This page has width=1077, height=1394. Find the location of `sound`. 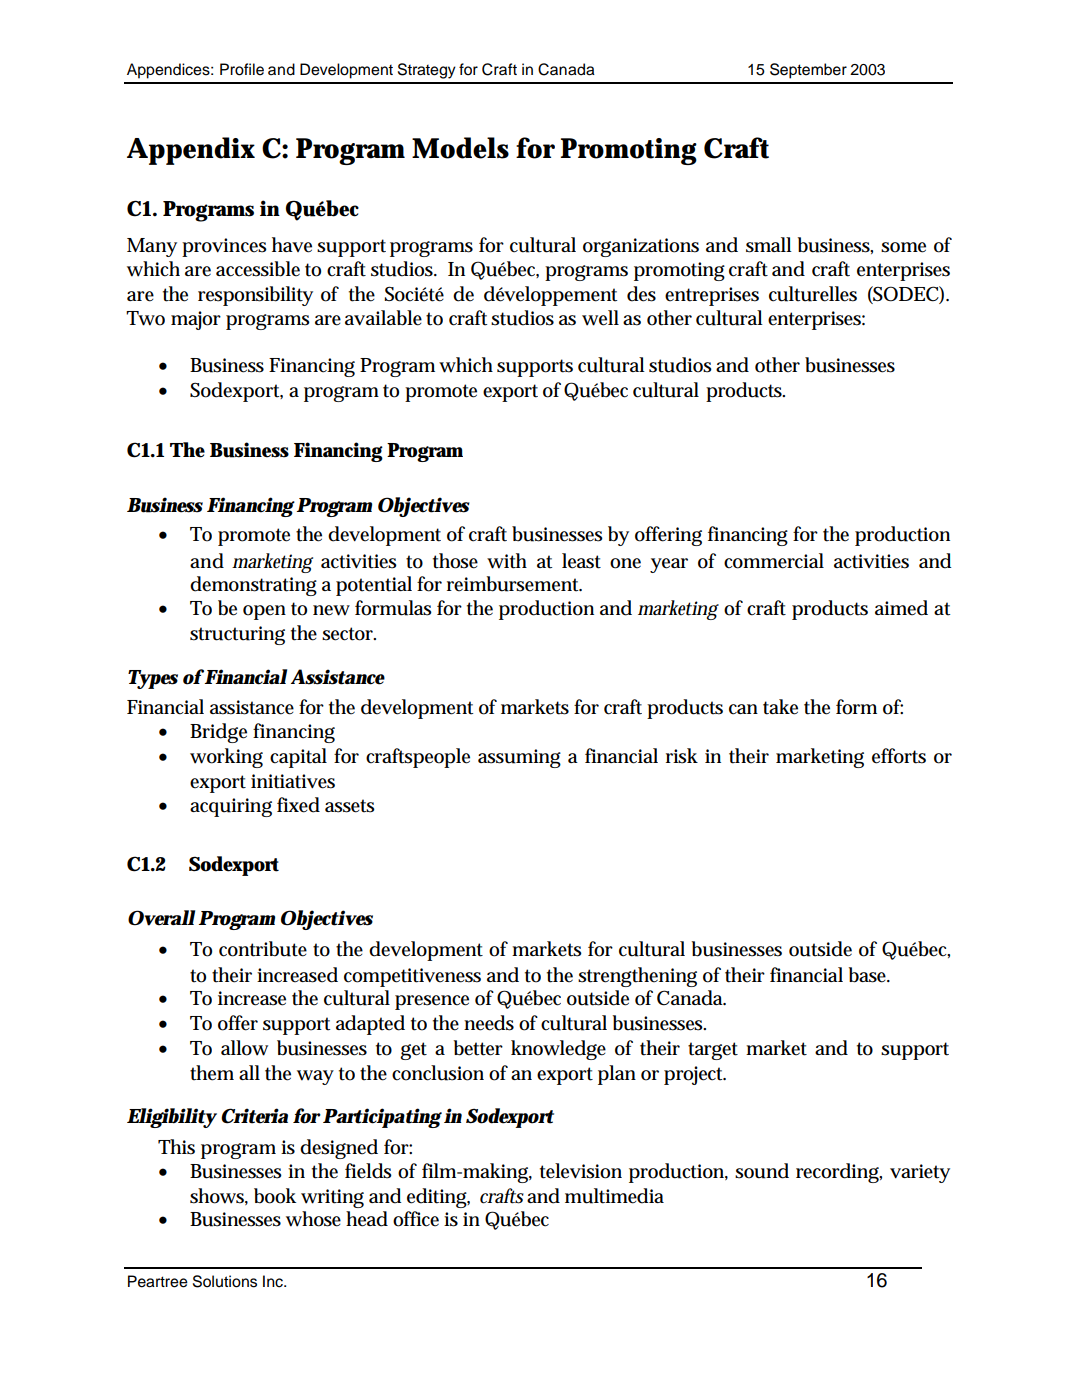

sound is located at coordinates (762, 1171).
